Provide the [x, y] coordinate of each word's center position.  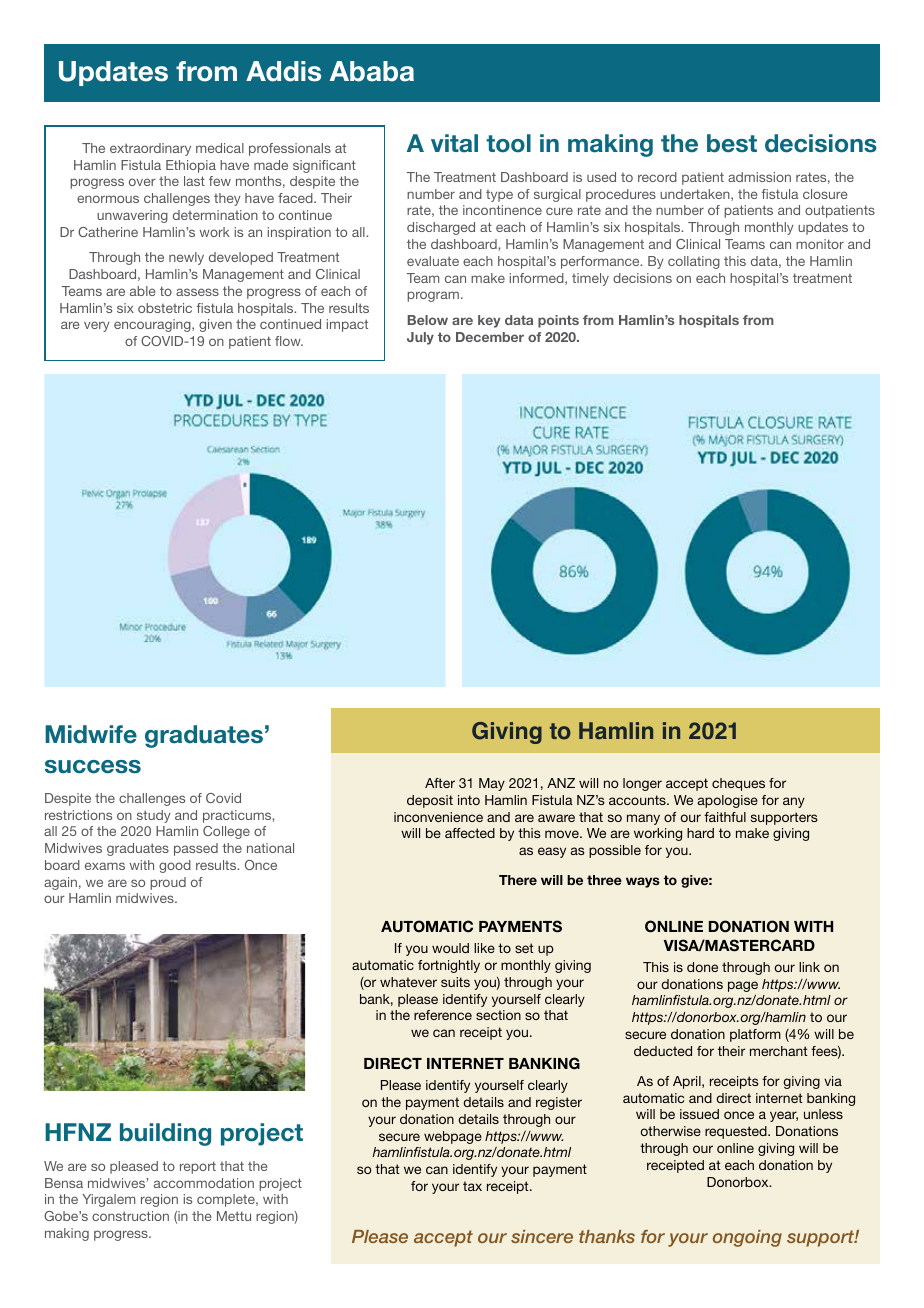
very [97, 326]
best [732, 143]
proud [168, 883]
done [702, 967]
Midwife [91, 734]
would [450, 948]
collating [694, 262]
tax [472, 1186]
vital [454, 143]
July [420, 338]
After [440, 783]
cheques [738, 784]
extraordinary [150, 149]
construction [130, 1216]
